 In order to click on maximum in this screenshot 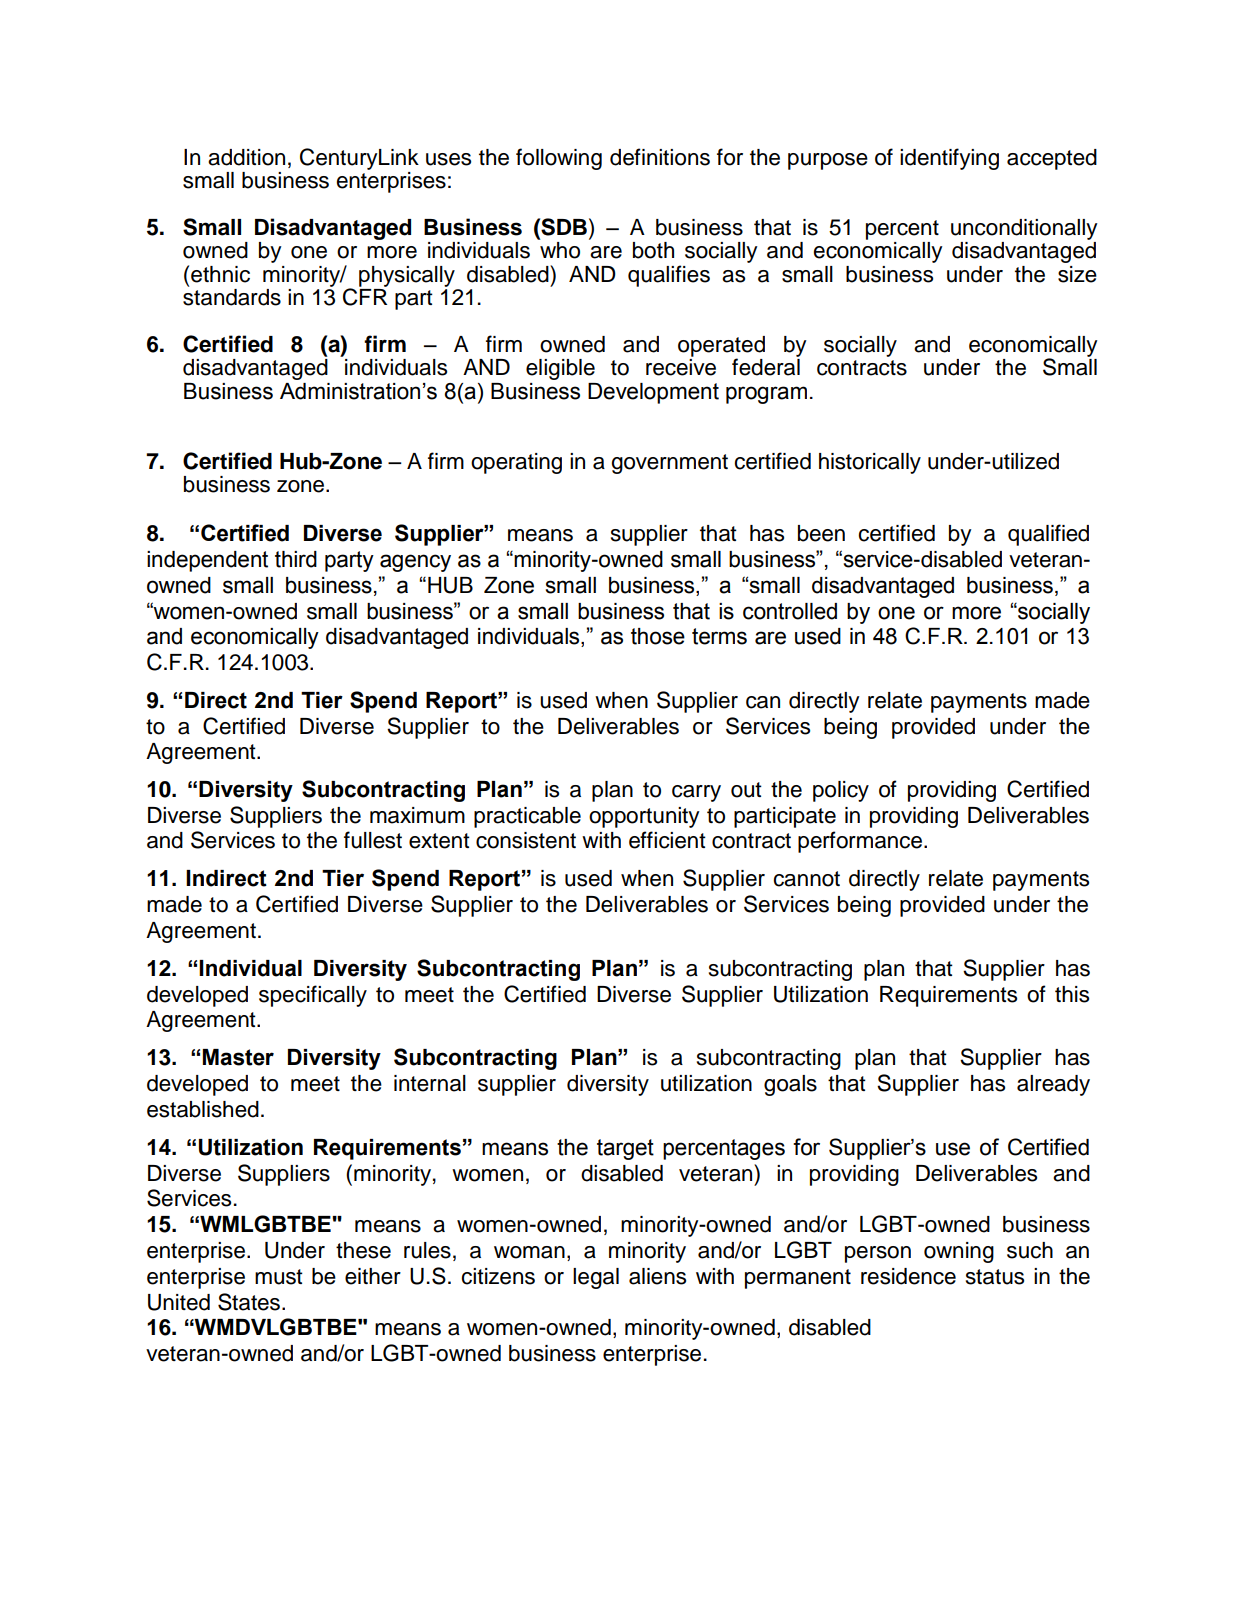, I will do `click(417, 815)`.
